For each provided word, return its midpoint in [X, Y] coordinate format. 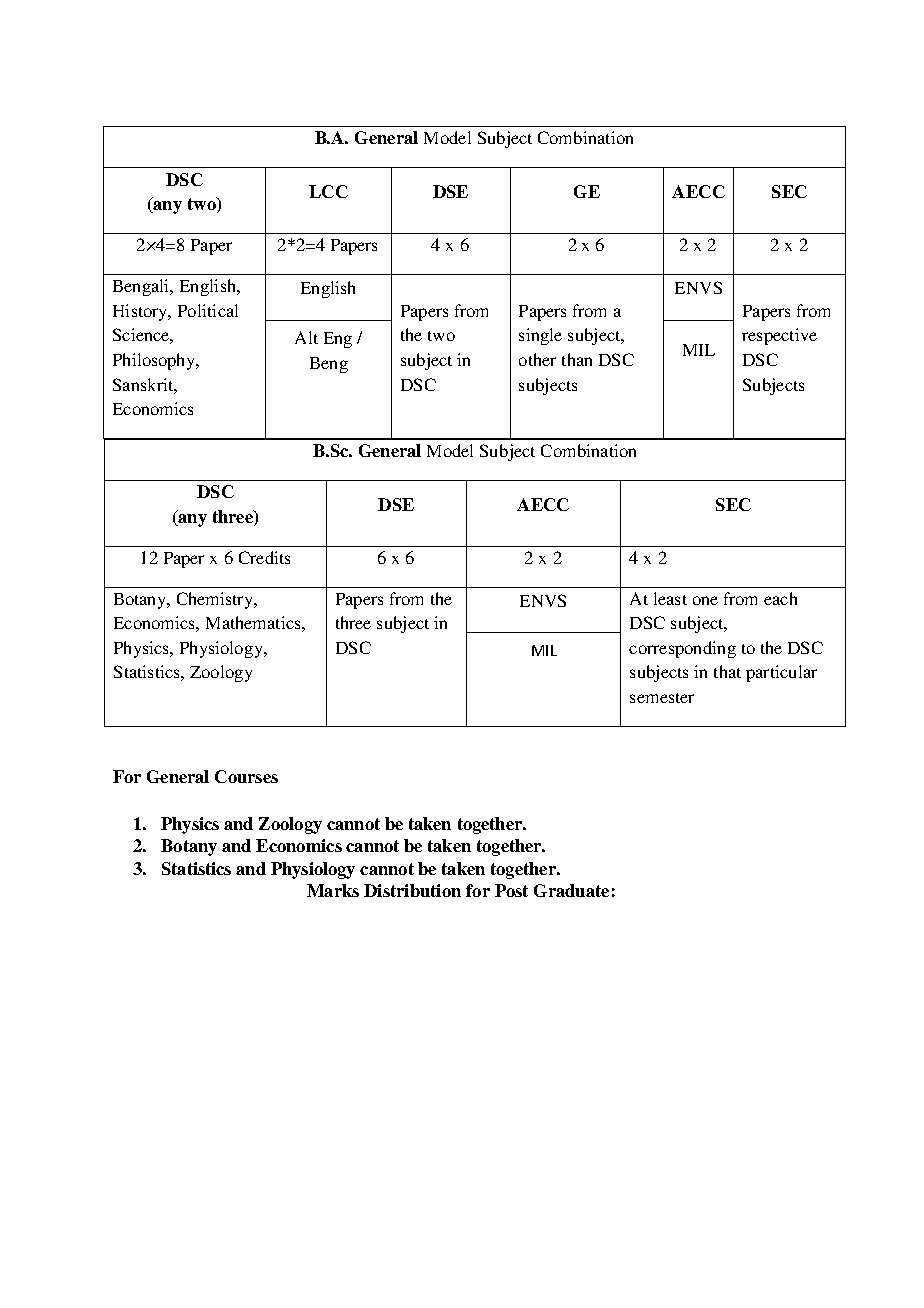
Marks [333, 890]
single [540, 336]
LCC [328, 191]
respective [779, 336]
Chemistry [216, 600]
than [577, 359]
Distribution [412, 890]
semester [662, 698]
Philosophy [155, 361]
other [537, 359]
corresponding [682, 649]
